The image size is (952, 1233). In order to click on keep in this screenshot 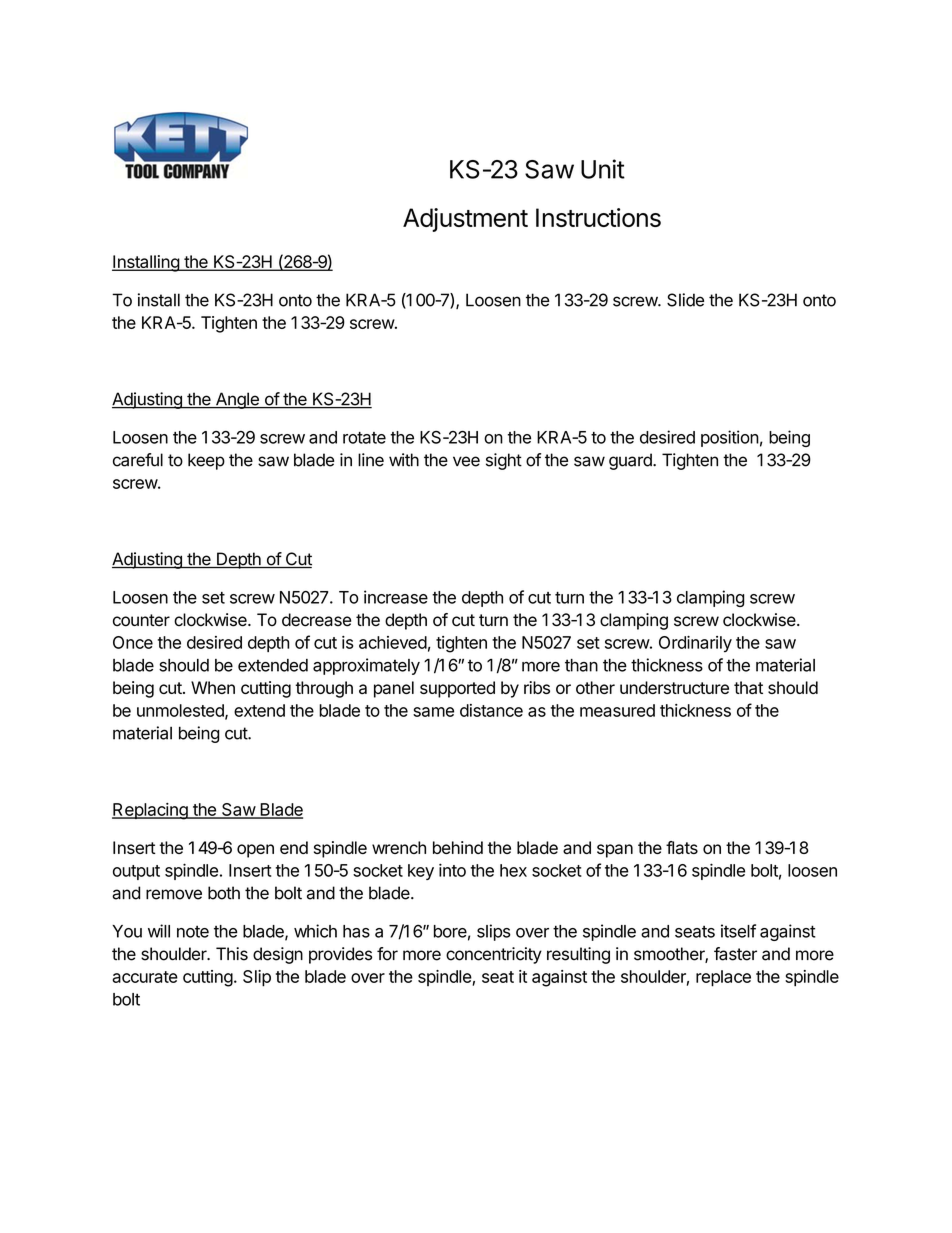, I will do `click(206, 461)`.
